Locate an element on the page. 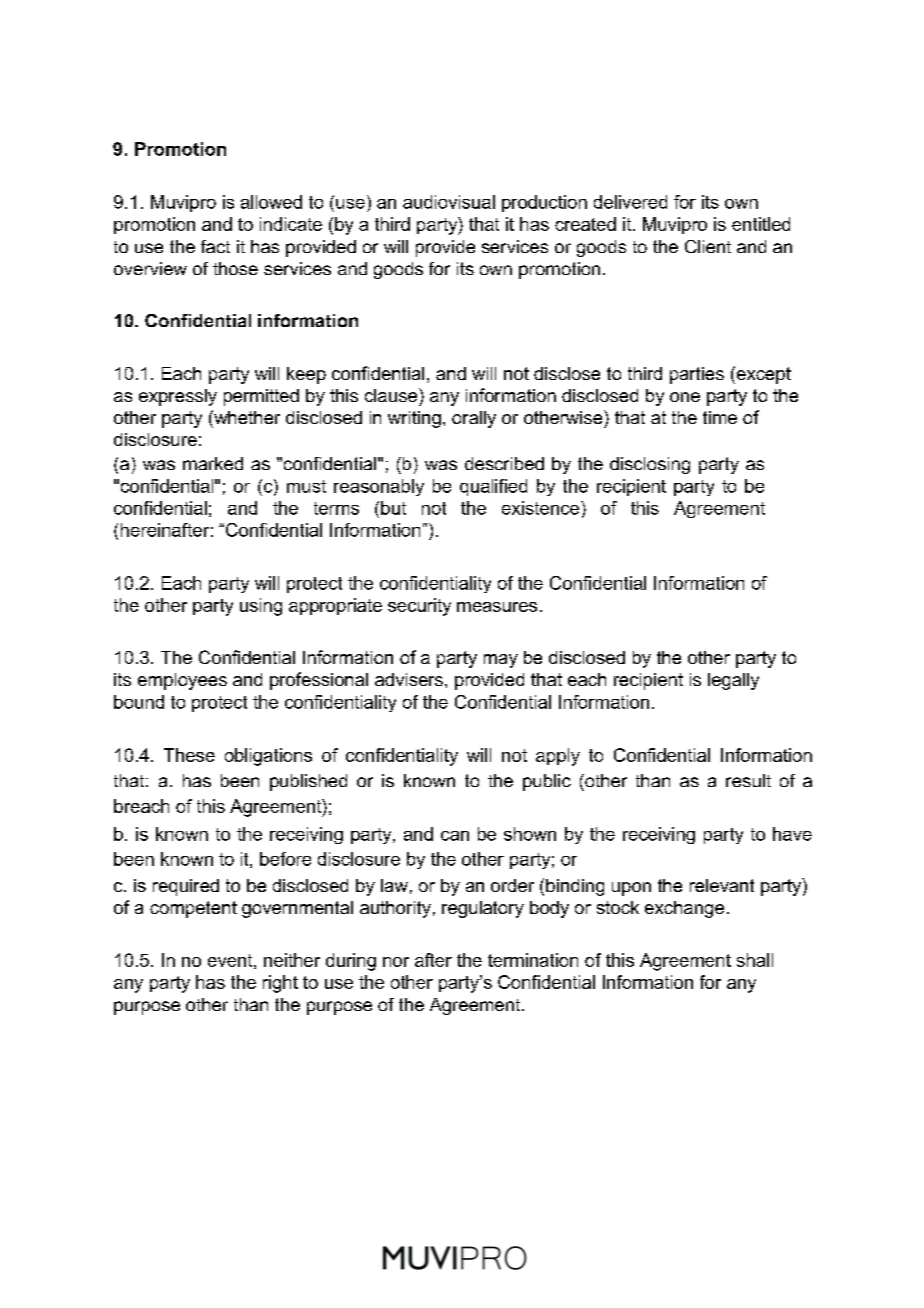  legally is located at coordinates (733, 681).
